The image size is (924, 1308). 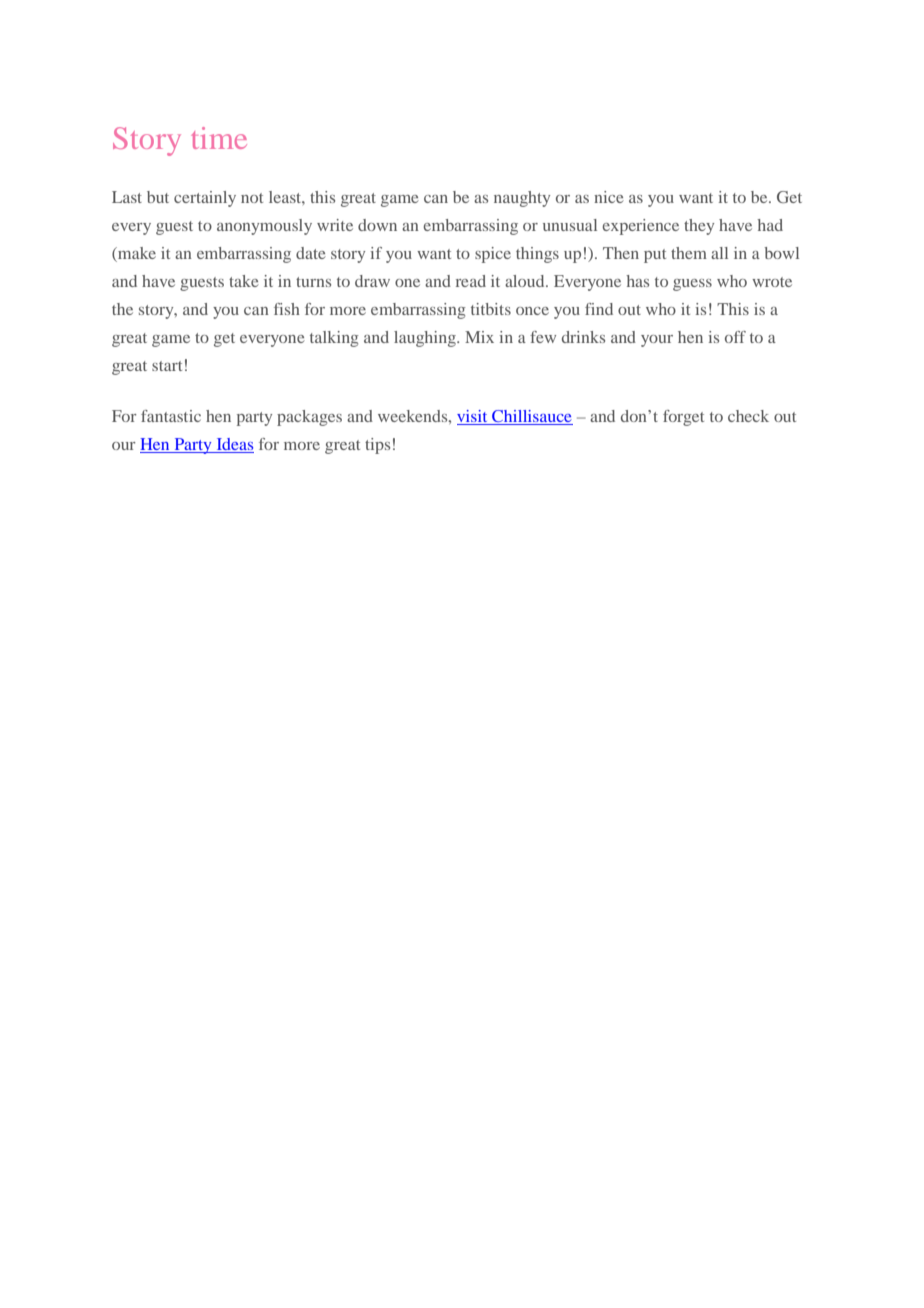 What do you see at coordinates (234, 445) in the screenshot?
I see `Ideas` at bounding box center [234, 445].
